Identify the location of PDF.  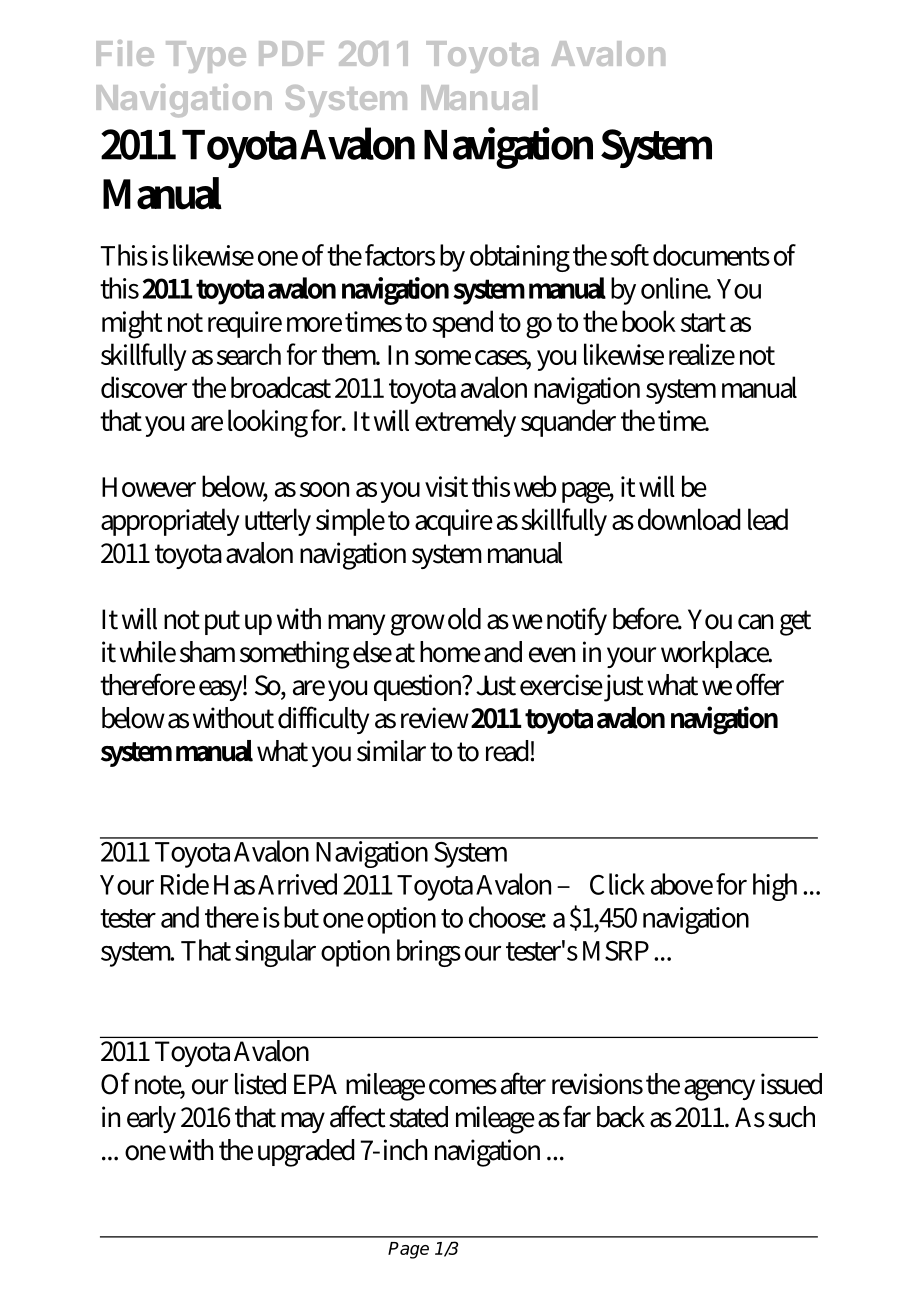
(291, 53).
